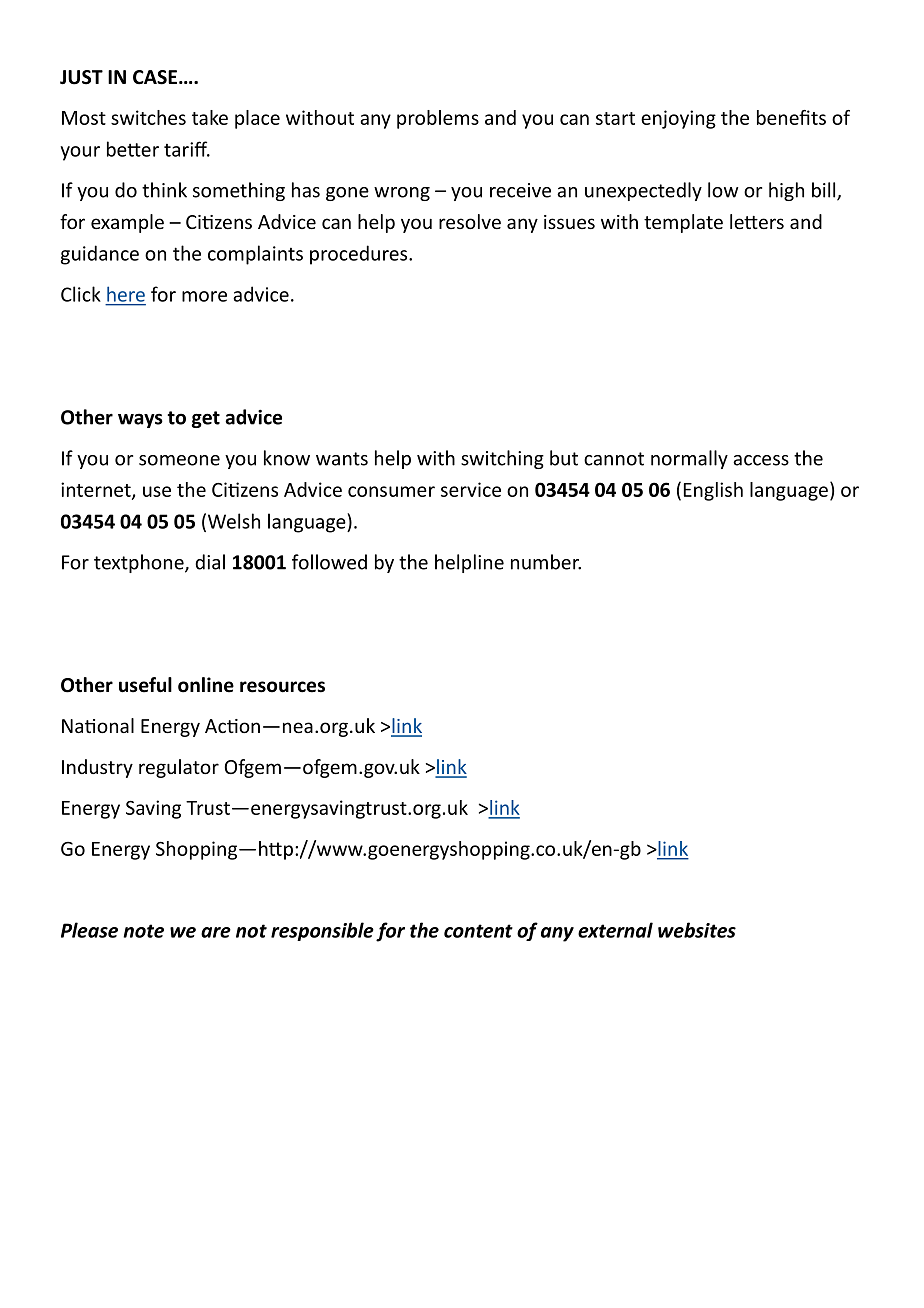 The image size is (924, 1308). I want to click on English, so click(713, 491).
